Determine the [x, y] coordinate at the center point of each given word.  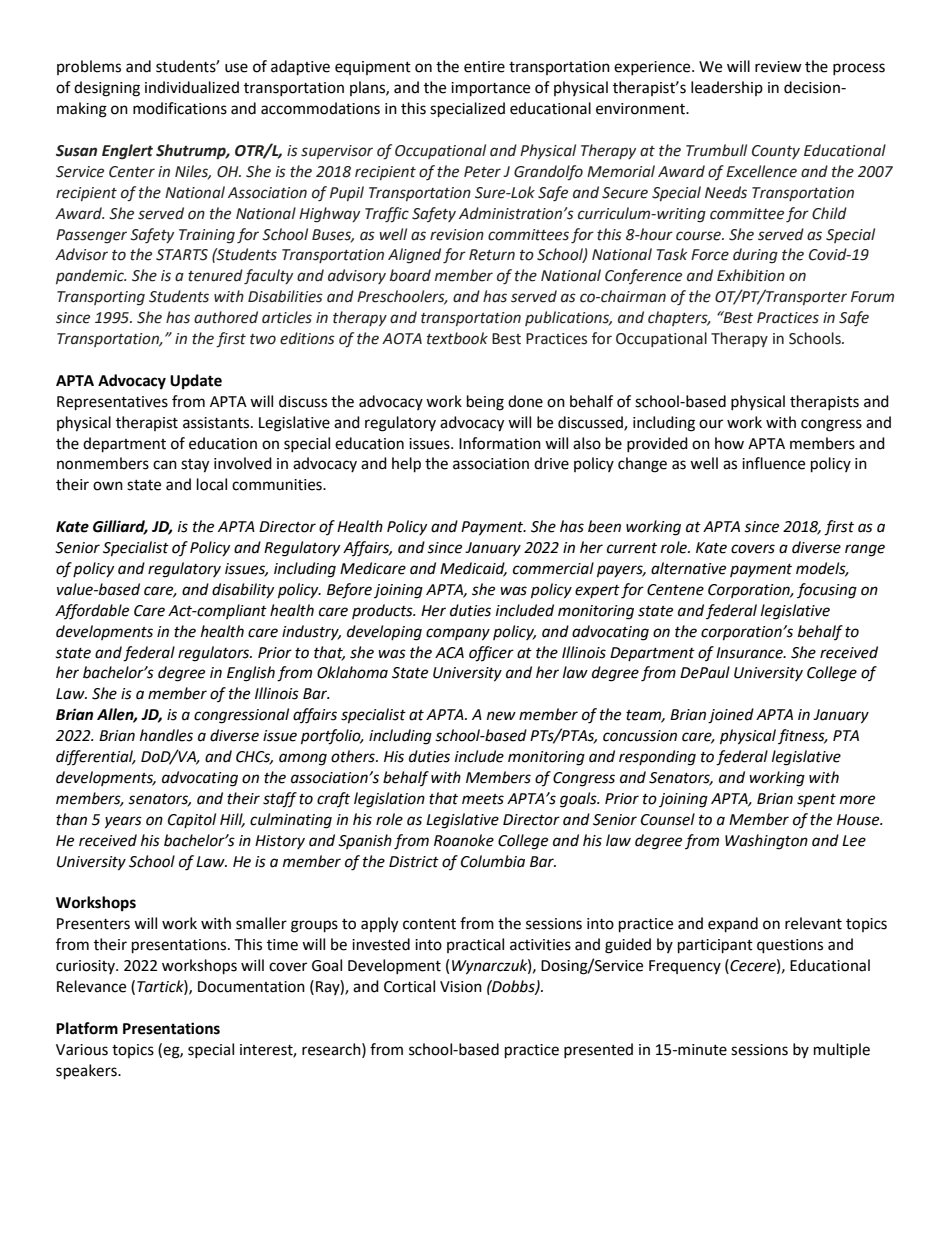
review [778, 67]
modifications [180, 108]
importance [490, 89]
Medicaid [473, 569]
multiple [842, 1050]
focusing [827, 591]
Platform [87, 1028]
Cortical [409, 986]
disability [243, 590]
